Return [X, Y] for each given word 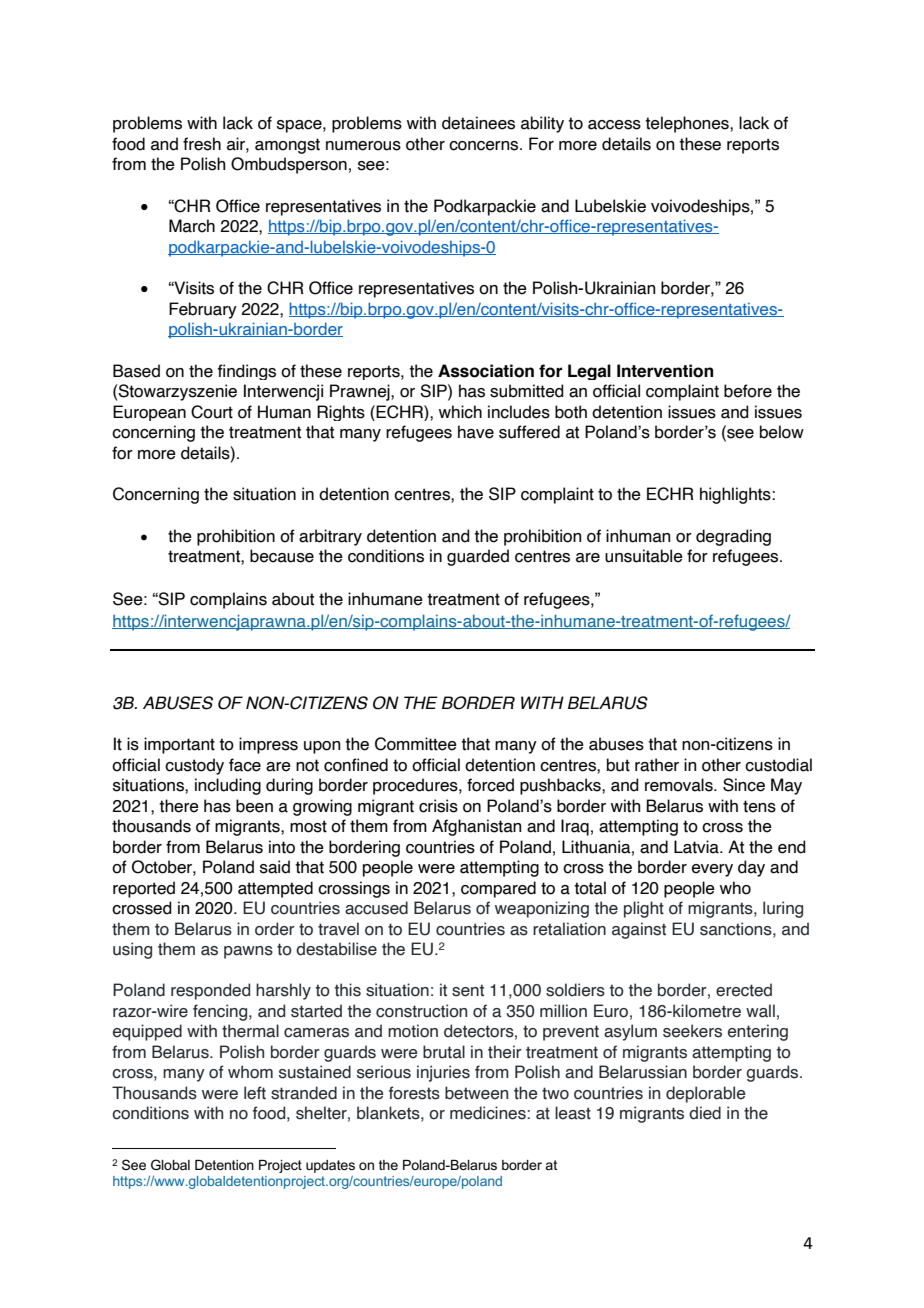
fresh [202, 144]
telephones [688, 124]
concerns [485, 146]
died [705, 1113]
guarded [478, 557]
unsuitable [644, 556]
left [255, 1093]
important [179, 745]
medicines [488, 1113]
